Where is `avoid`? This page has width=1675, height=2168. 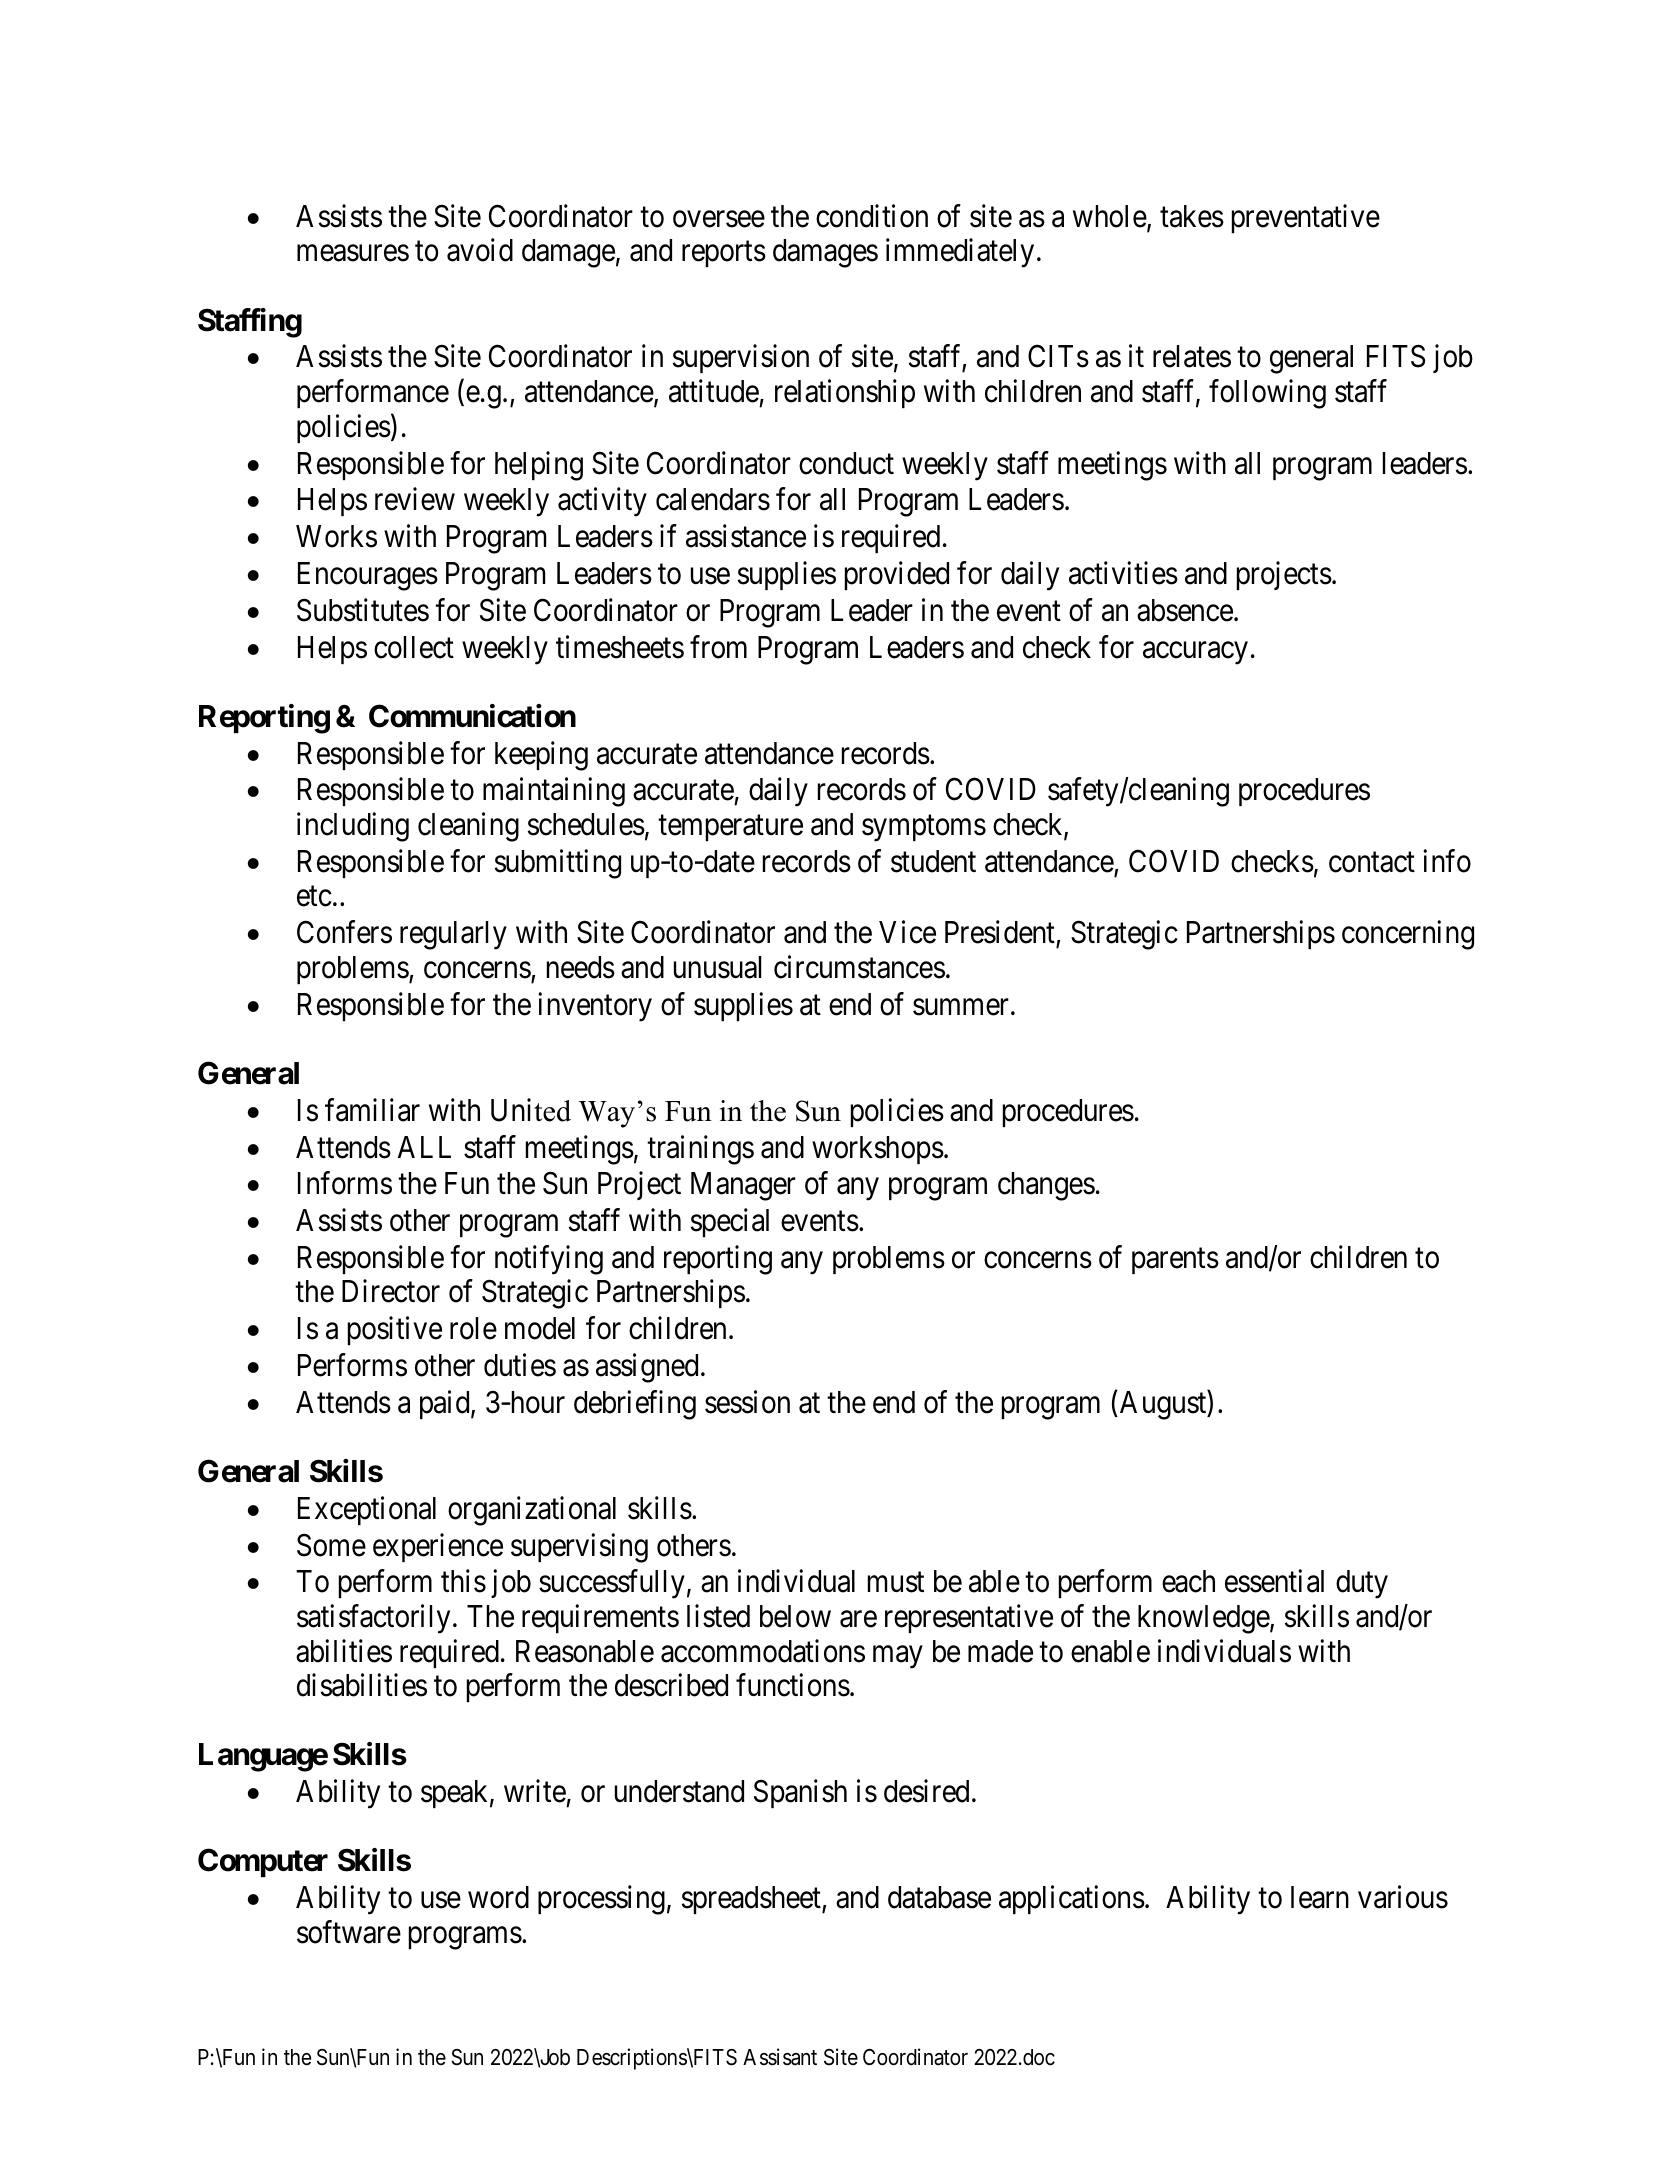
avoid is located at coordinates (480, 250).
